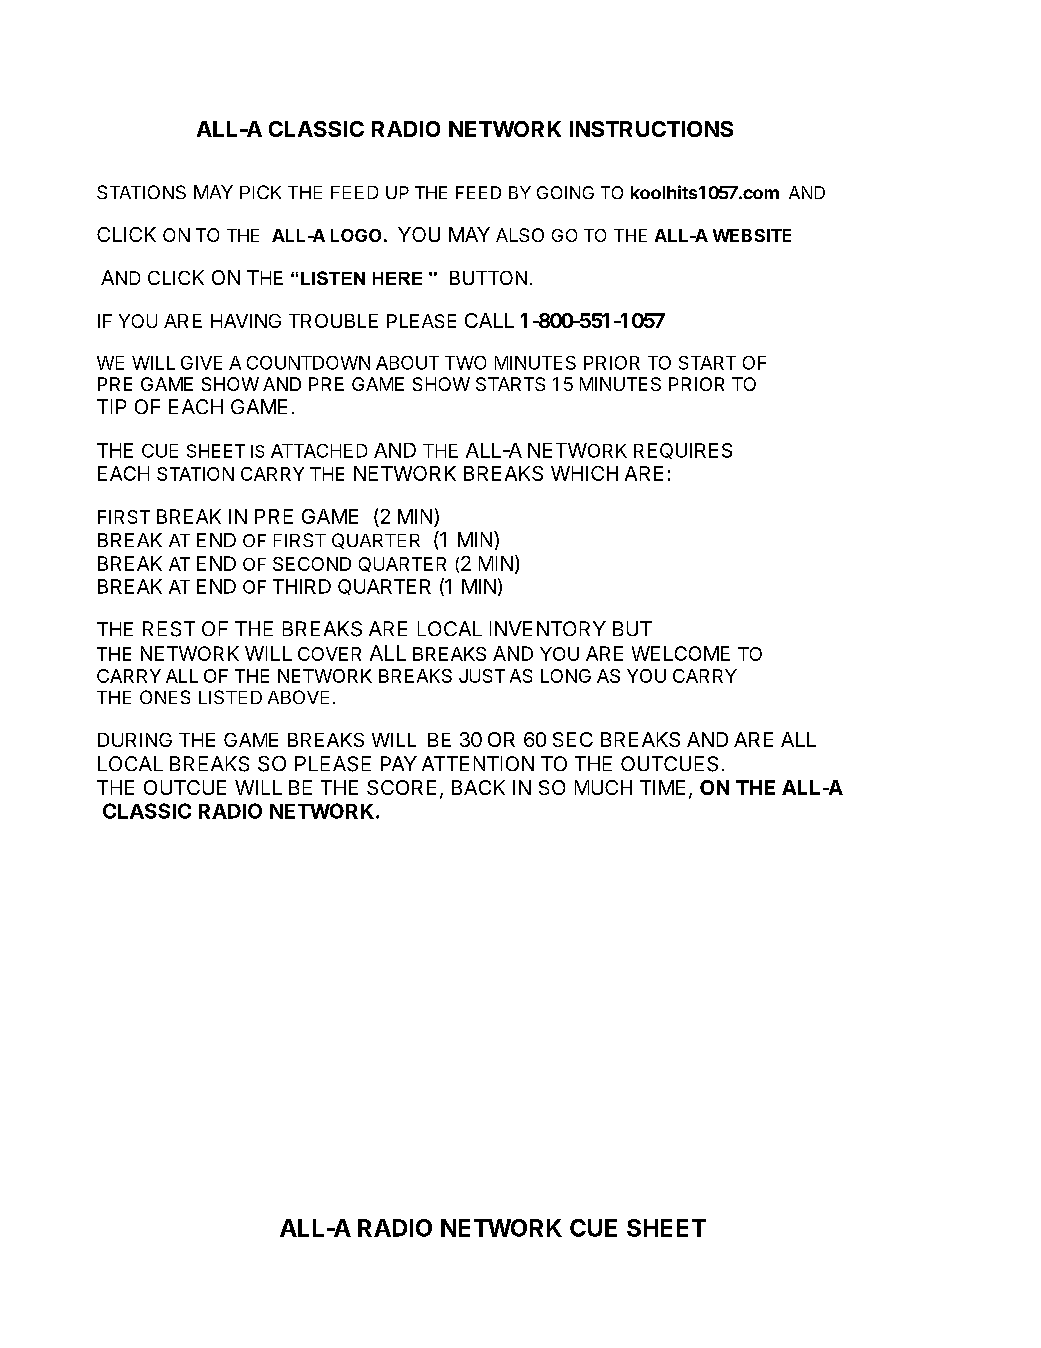 The image size is (1041, 1348). What do you see at coordinates (201, 363) in the image?
I see `GIVE` at bounding box center [201, 363].
